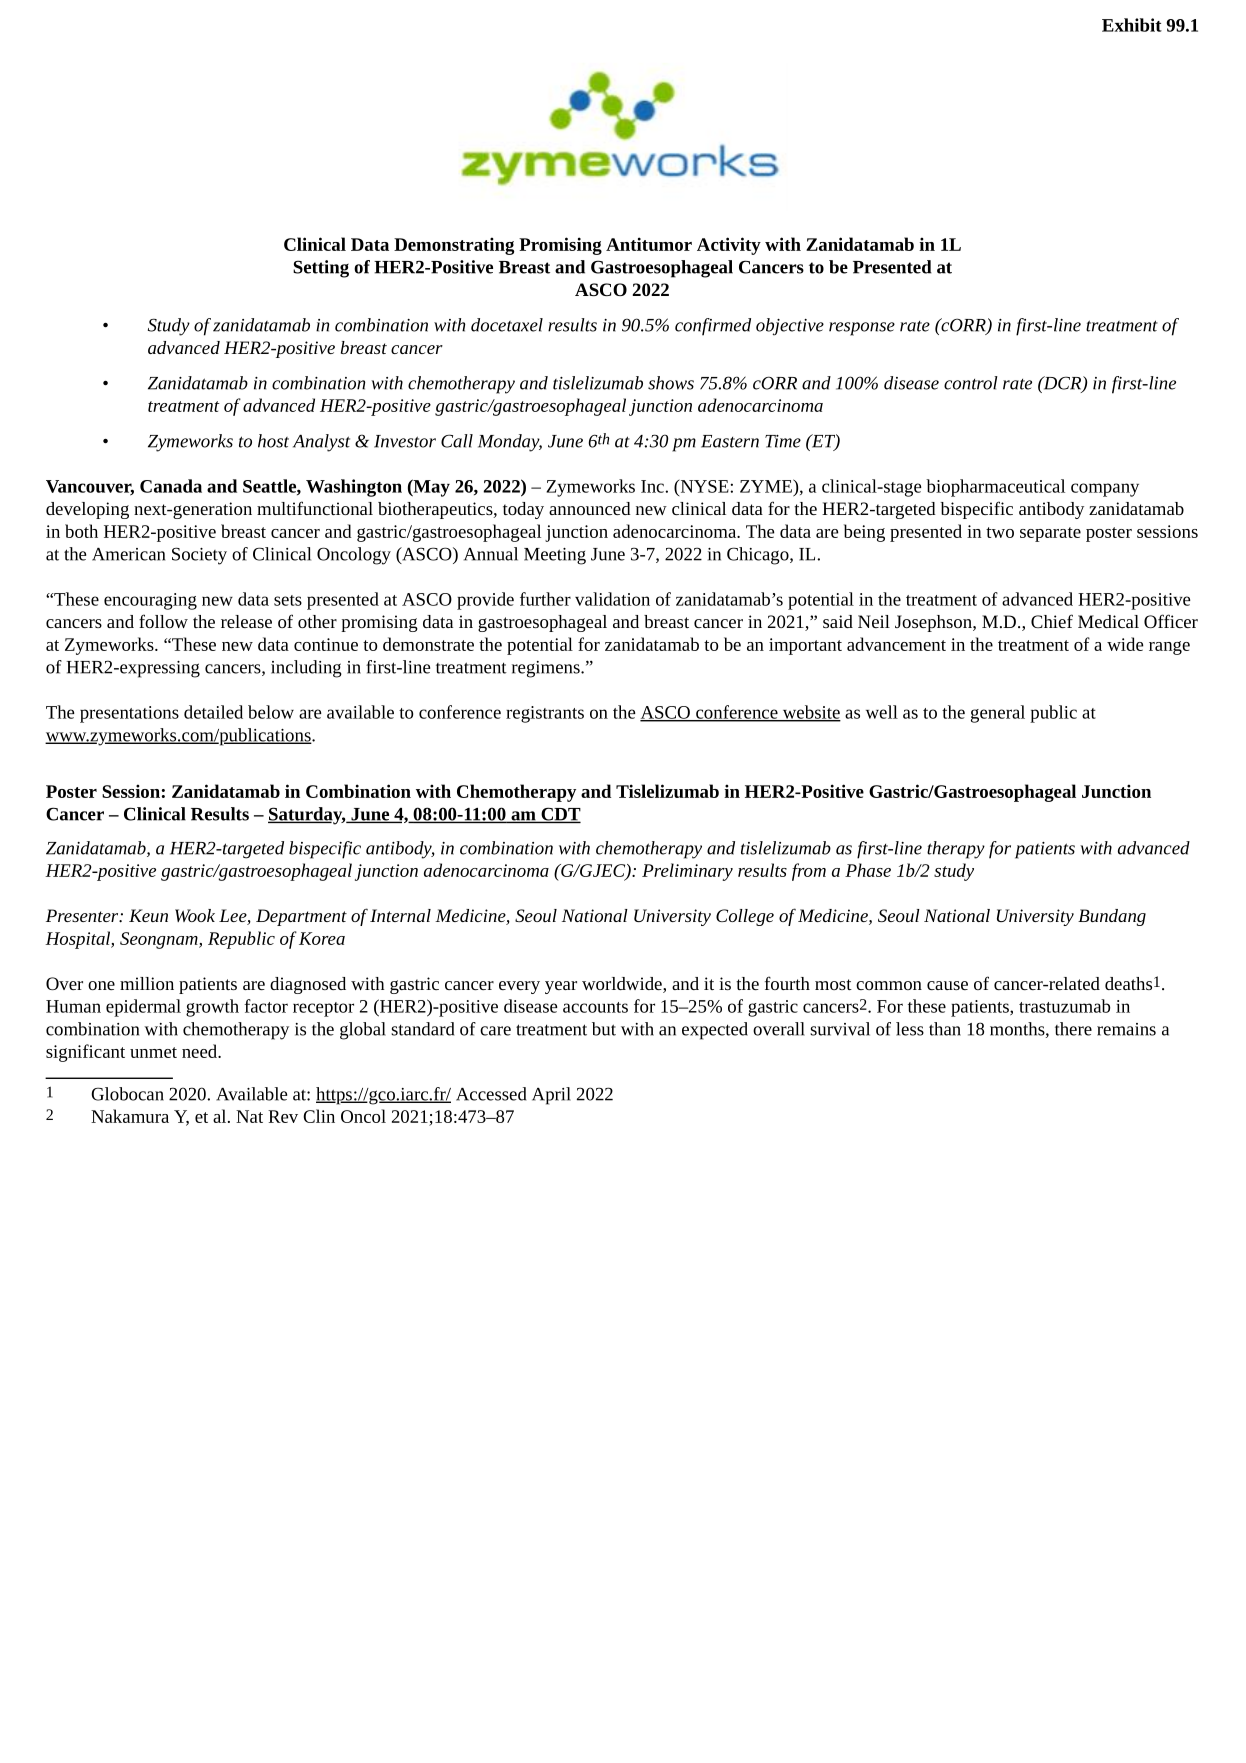  I want to click on host, so click(273, 441).
